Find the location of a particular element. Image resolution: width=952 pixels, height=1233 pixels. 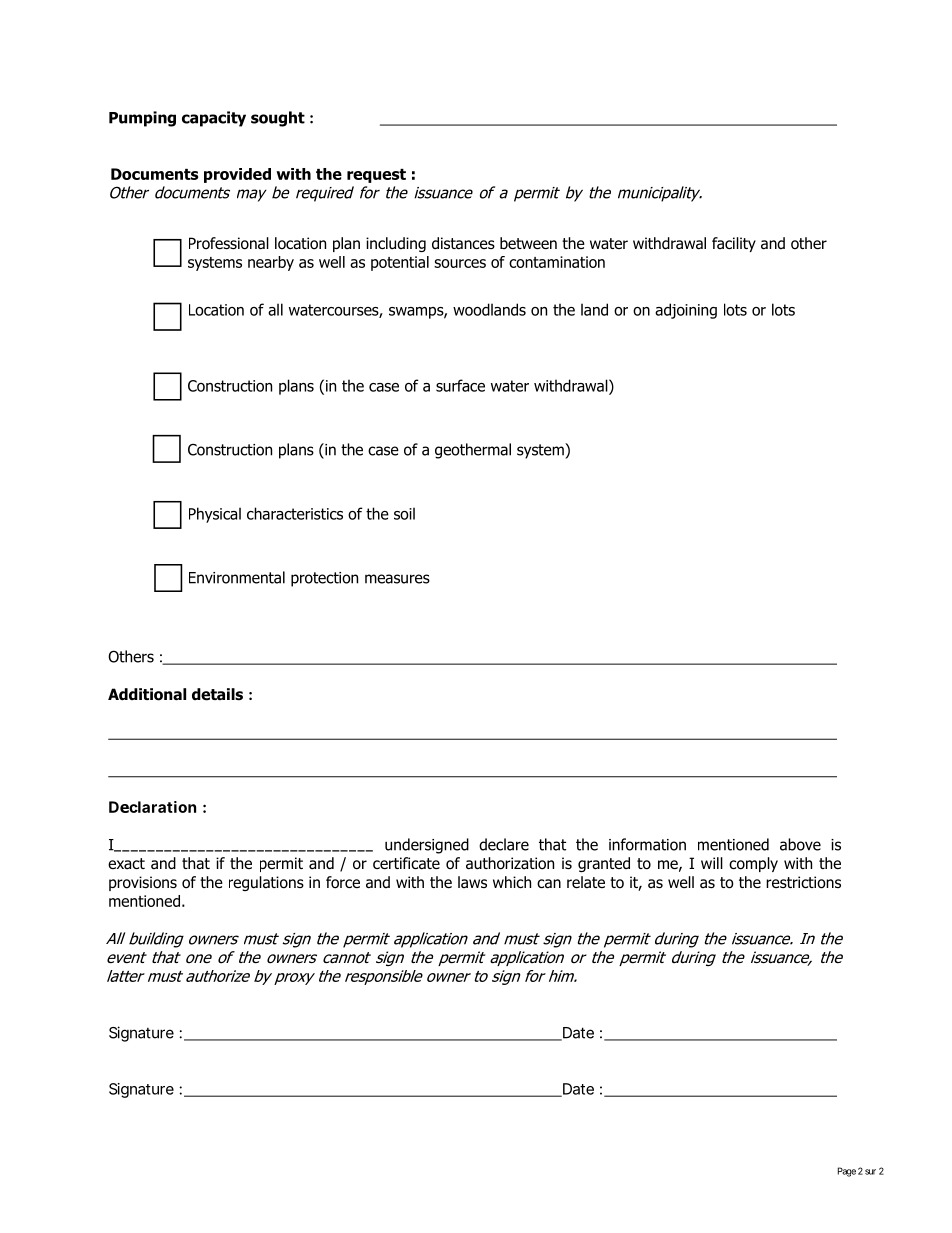

Physical is located at coordinates (215, 515).
